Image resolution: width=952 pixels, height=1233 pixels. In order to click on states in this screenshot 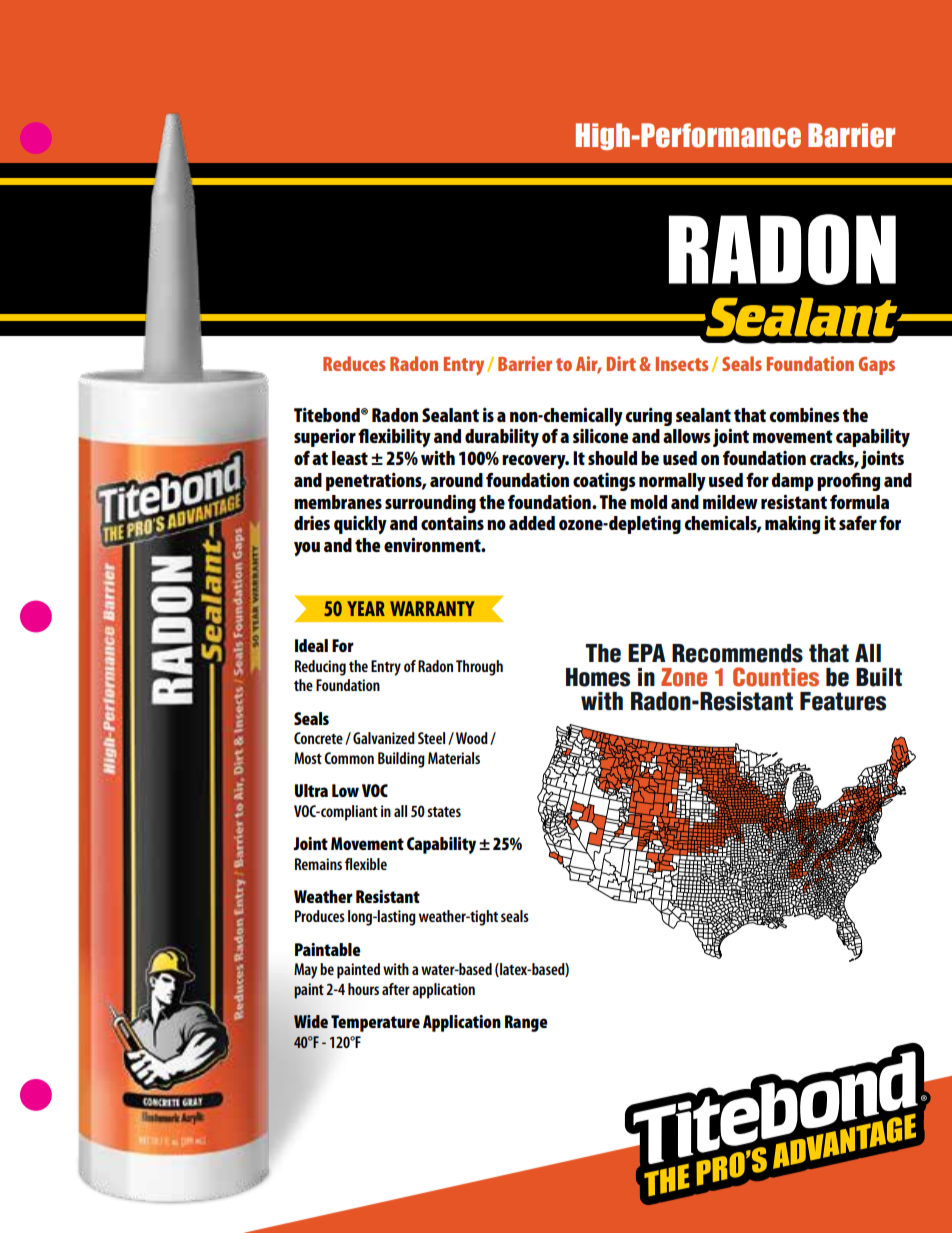, I will do `click(444, 811)`.
